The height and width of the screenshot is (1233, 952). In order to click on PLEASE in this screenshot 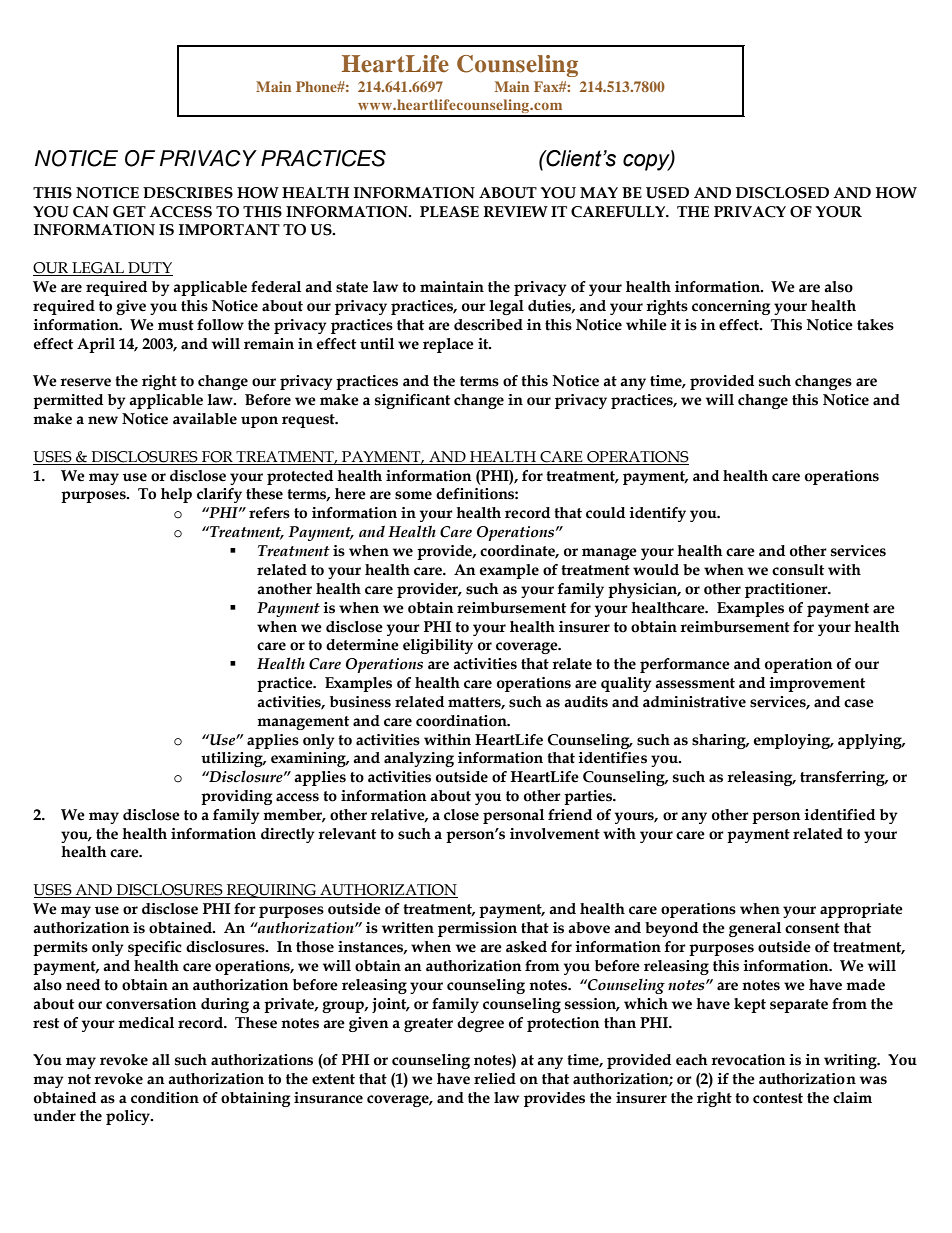, I will do `click(449, 212)`.
